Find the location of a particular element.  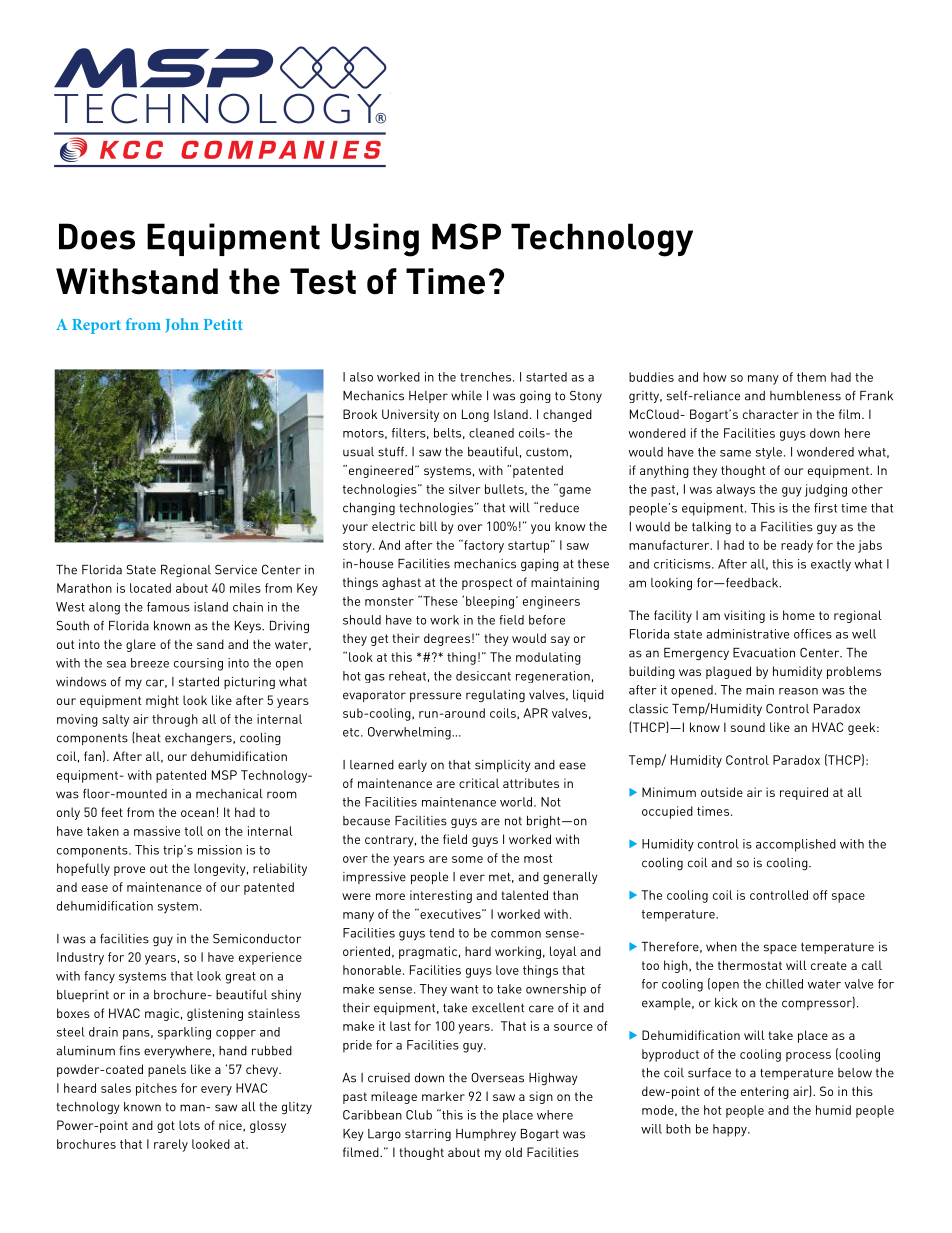

silver is located at coordinates (464, 489).
